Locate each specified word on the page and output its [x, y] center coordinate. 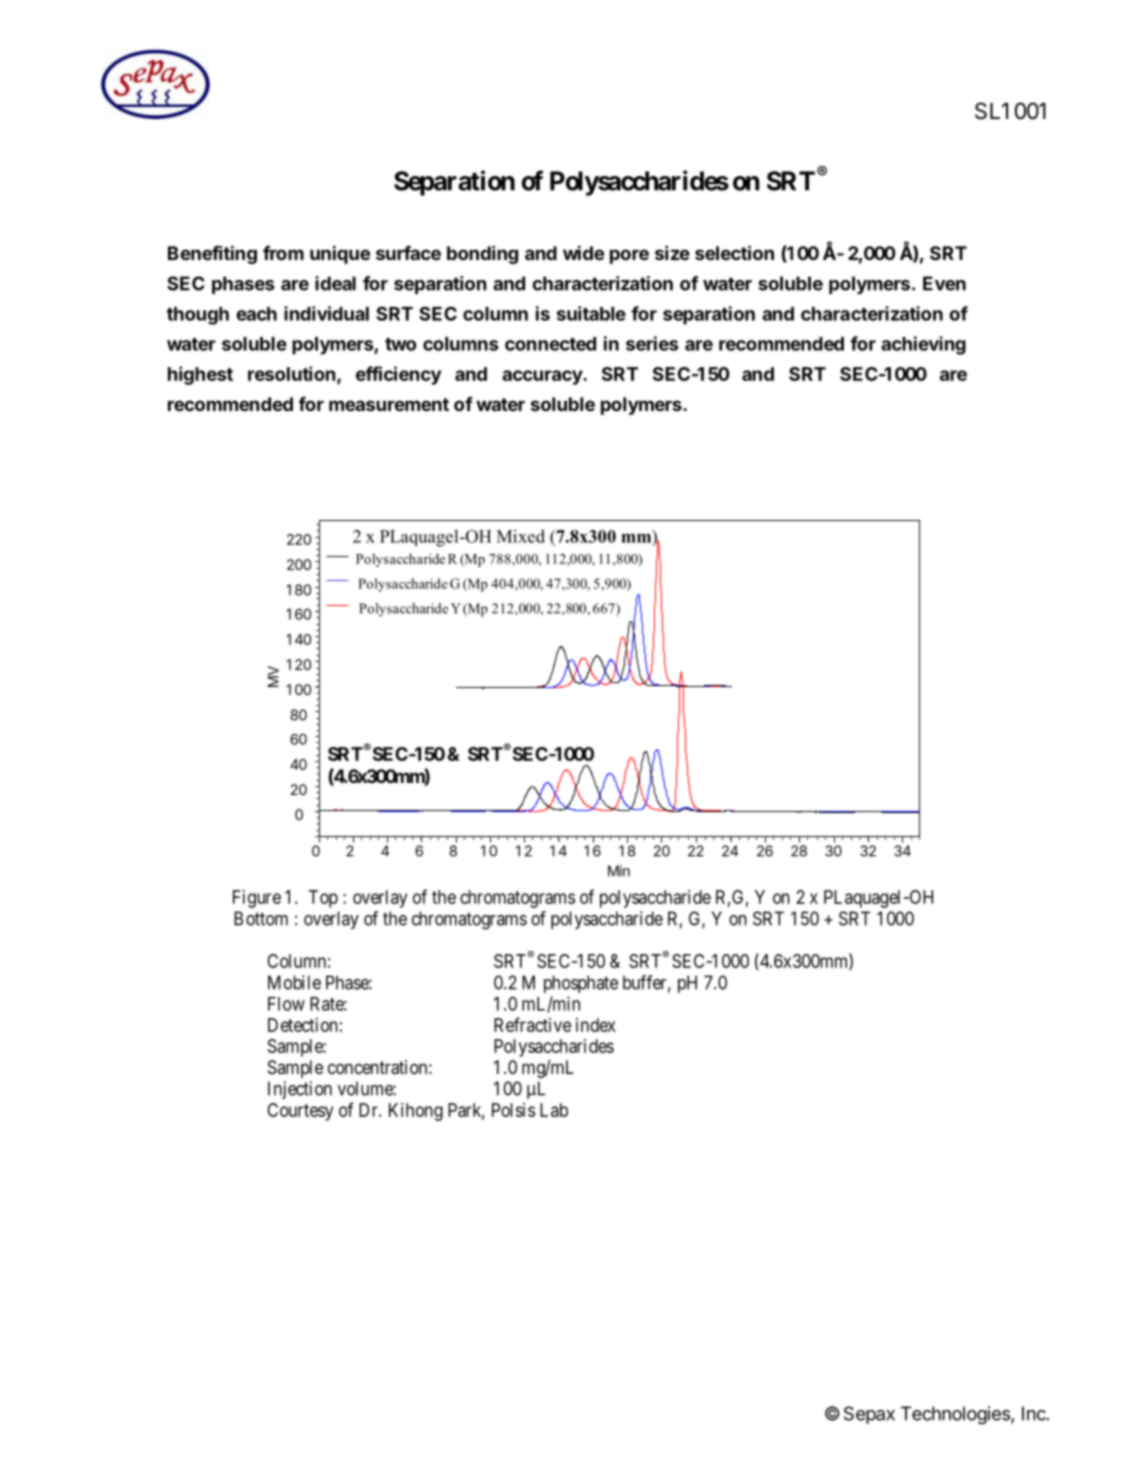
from [283, 253]
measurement [389, 404]
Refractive [532, 1024]
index [596, 1025]
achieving [923, 345]
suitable [591, 313]
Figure [257, 899]
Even [944, 283]
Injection [300, 1090]
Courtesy [300, 1112]
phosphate [581, 984]
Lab [554, 1110]
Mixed [521, 536]
